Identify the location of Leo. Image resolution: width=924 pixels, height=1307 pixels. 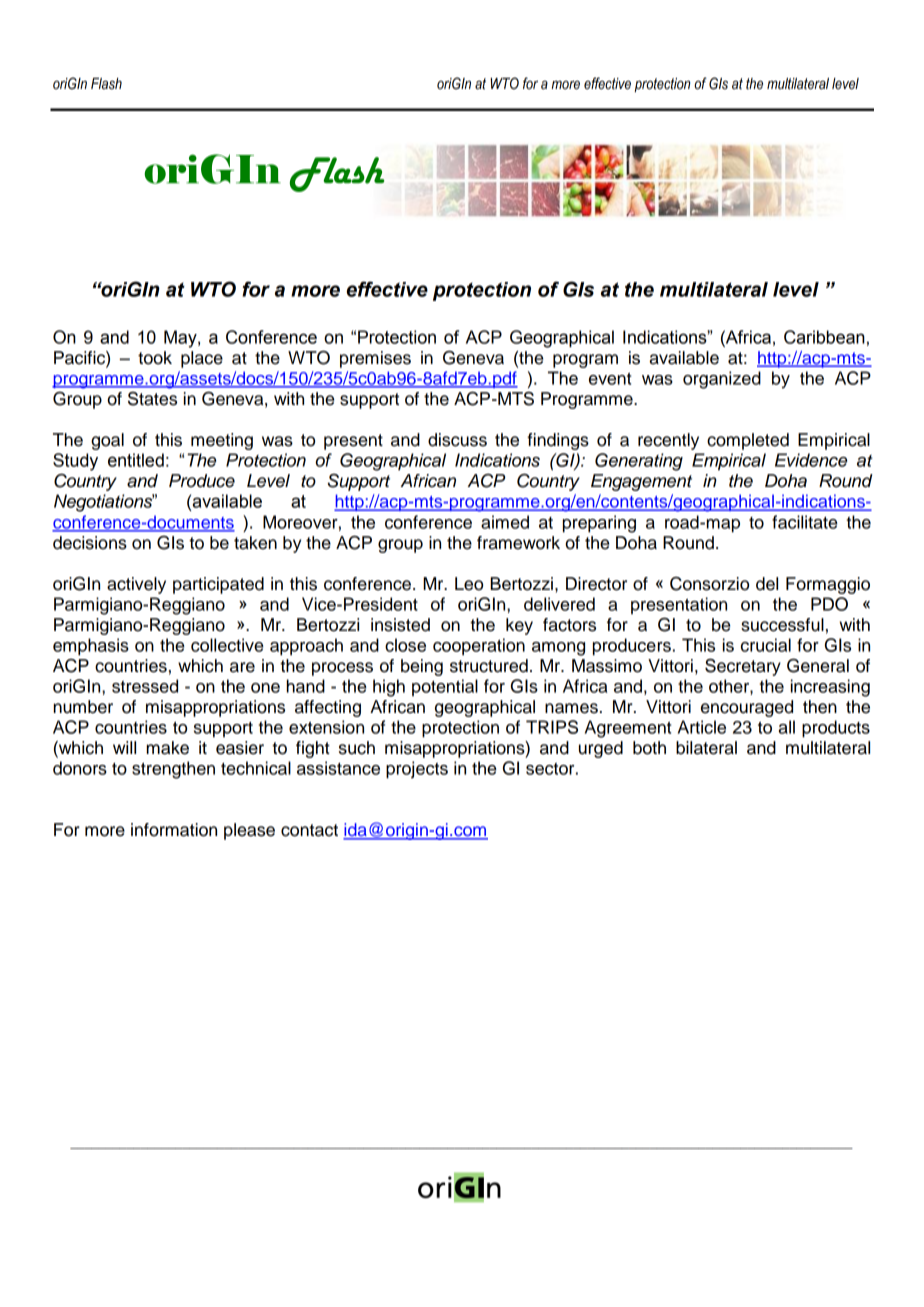
(469, 584).
